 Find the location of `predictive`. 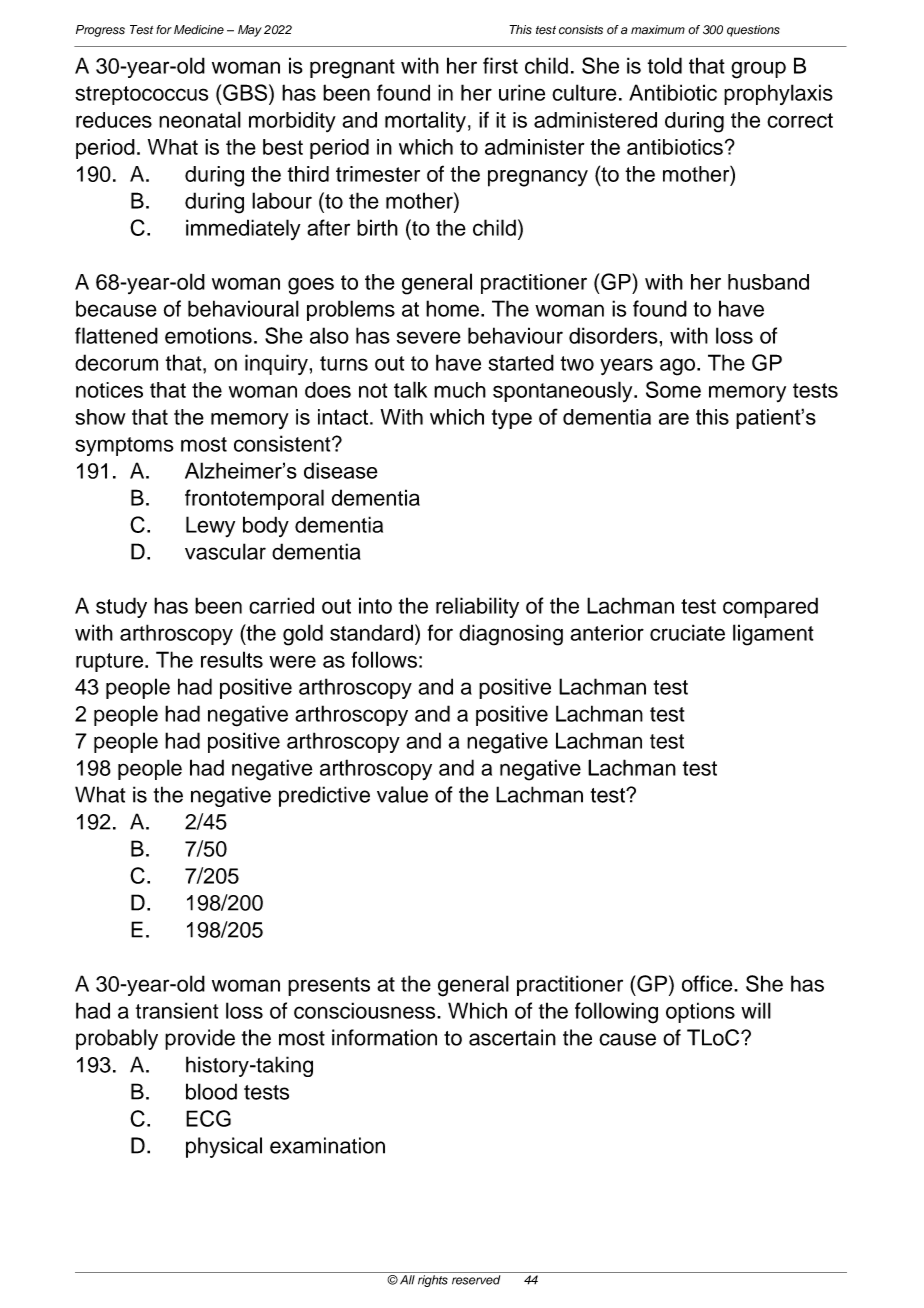

predictive is located at coordinates (324, 796).
